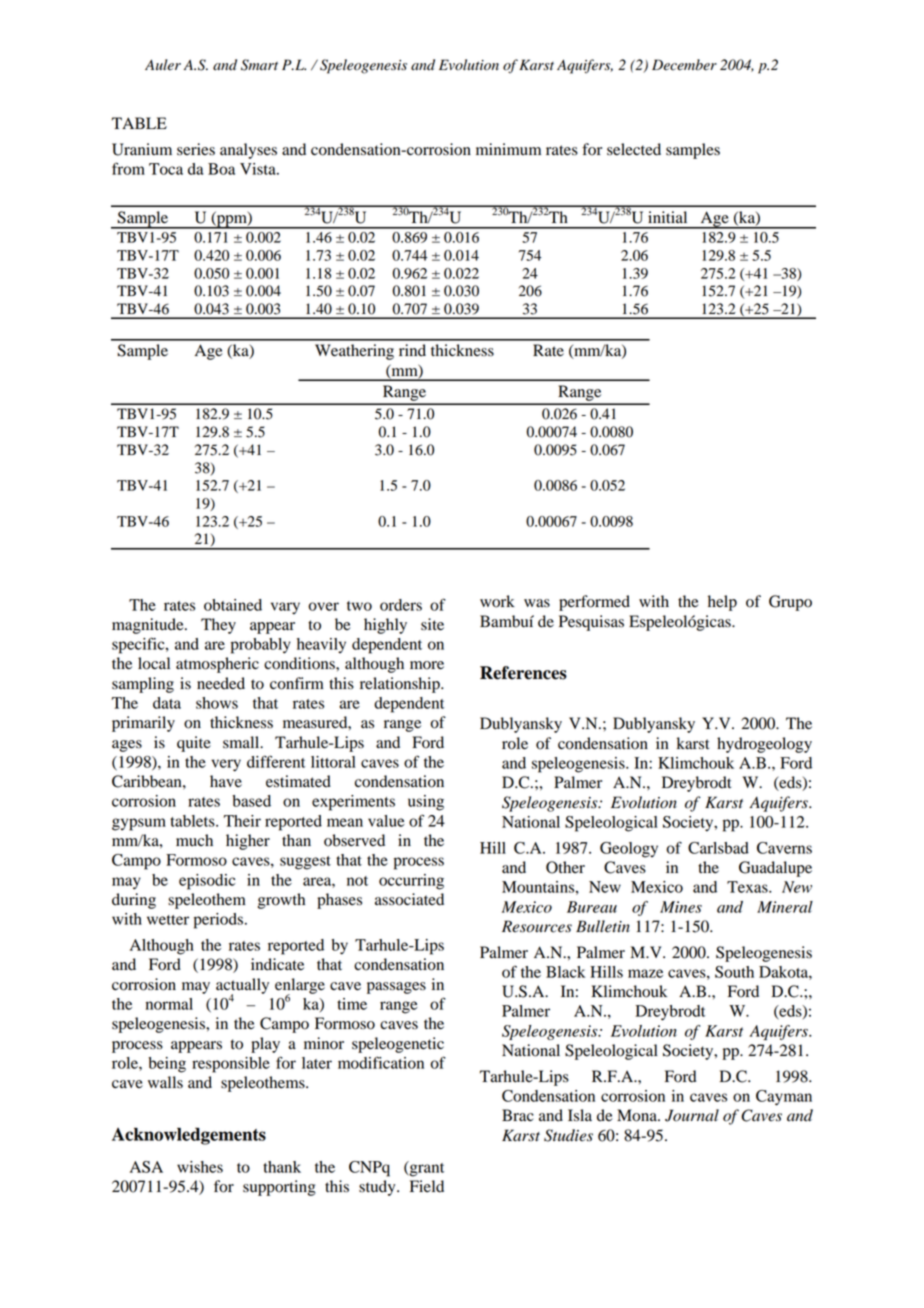 The height and width of the image is (1308, 924). I want to click on help, so click(722, 603).
